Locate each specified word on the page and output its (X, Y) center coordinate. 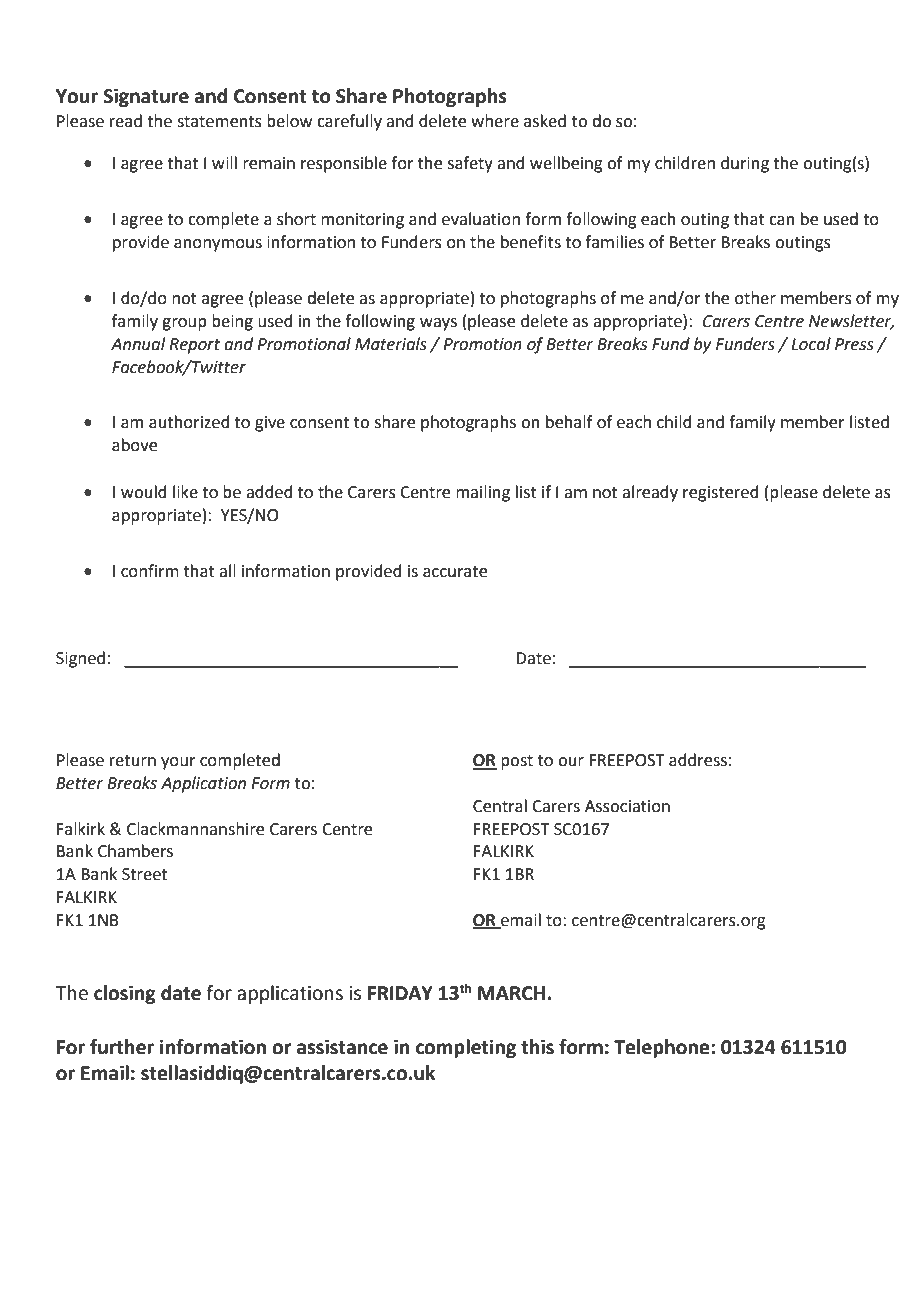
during (745, 164)
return (133, 761)
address (698, 760)
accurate (455, 572)
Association (627, 806)
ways (438, 324)
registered (721, 493)
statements (219, 122)
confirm (150, 571)
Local (811, 344)
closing (125, 994)
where (495, 121)
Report (194, 346)
